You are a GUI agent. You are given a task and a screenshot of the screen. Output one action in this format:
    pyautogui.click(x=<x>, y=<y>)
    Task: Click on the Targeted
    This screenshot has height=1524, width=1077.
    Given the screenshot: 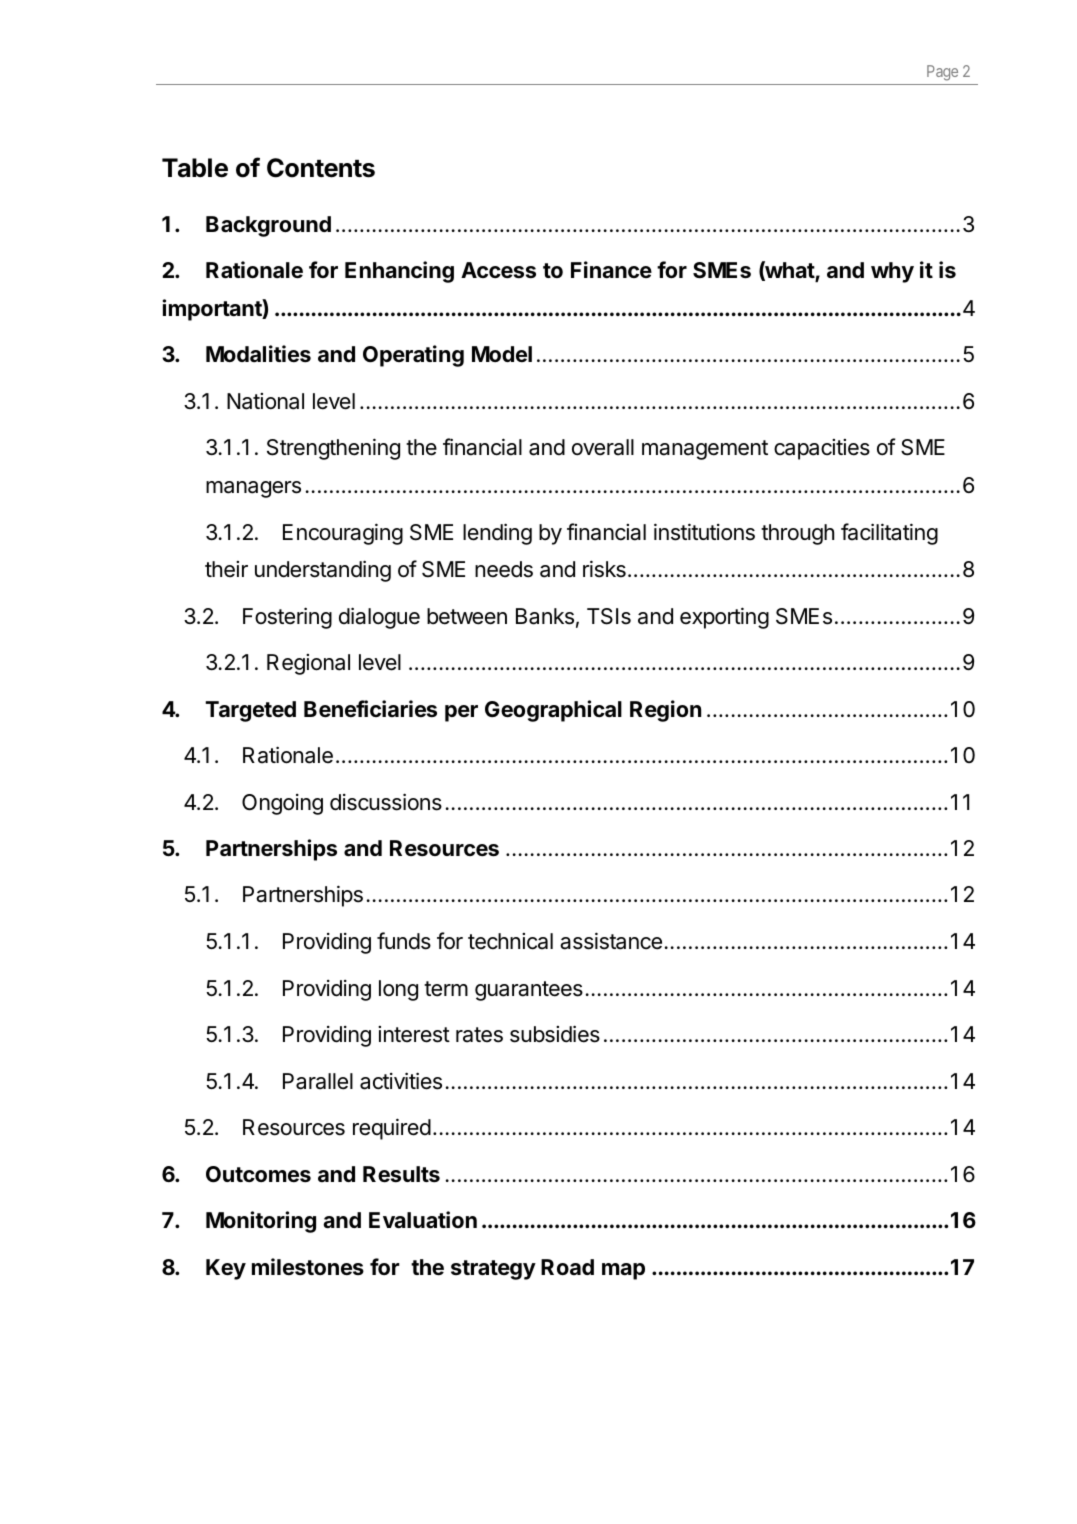 What is the action you would take?
    pyautogui.click(x=250, y=711)
